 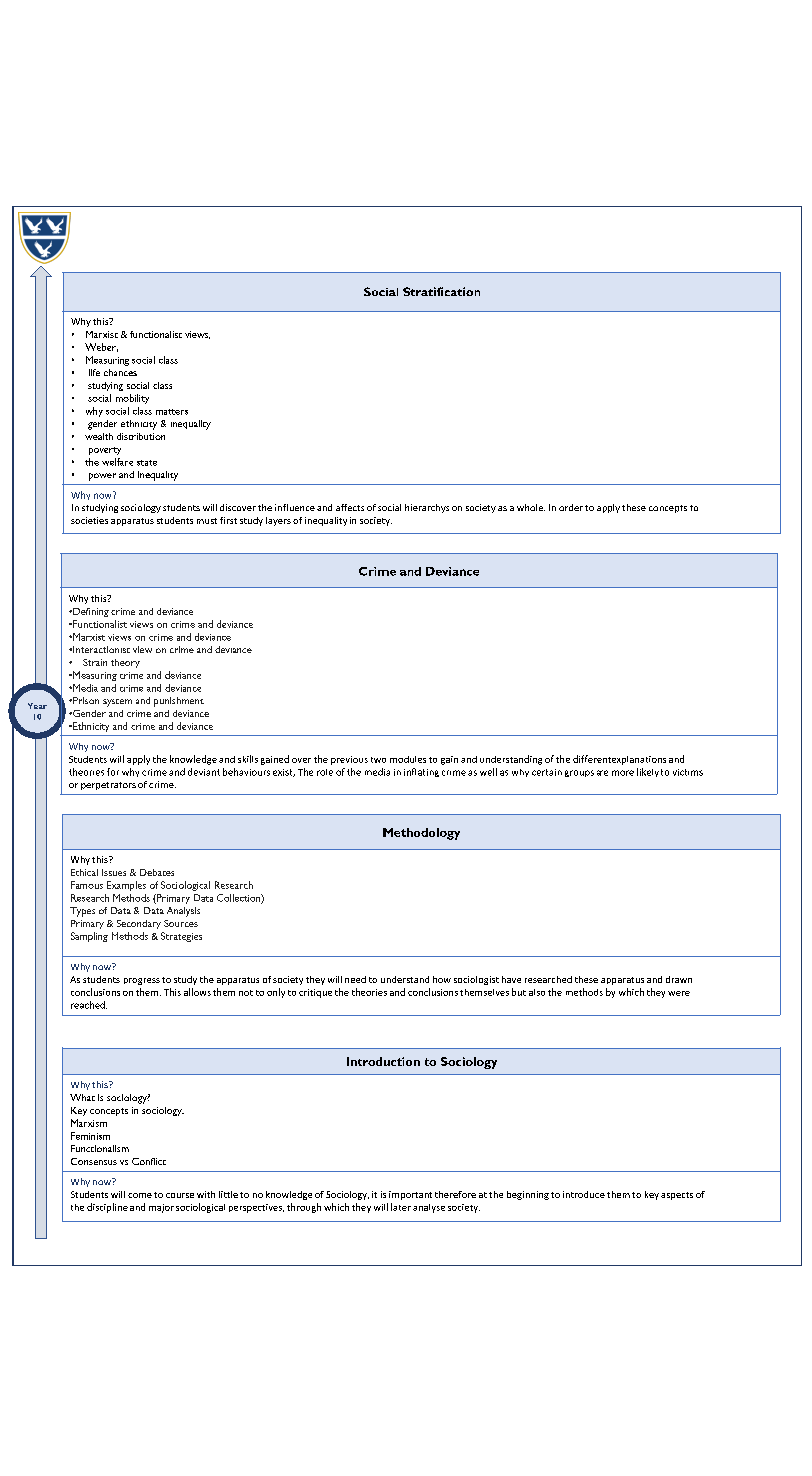 What do you see at coordinates (571, 507) in the screenshot?
I see `order` at bounding box center [571, 507].
